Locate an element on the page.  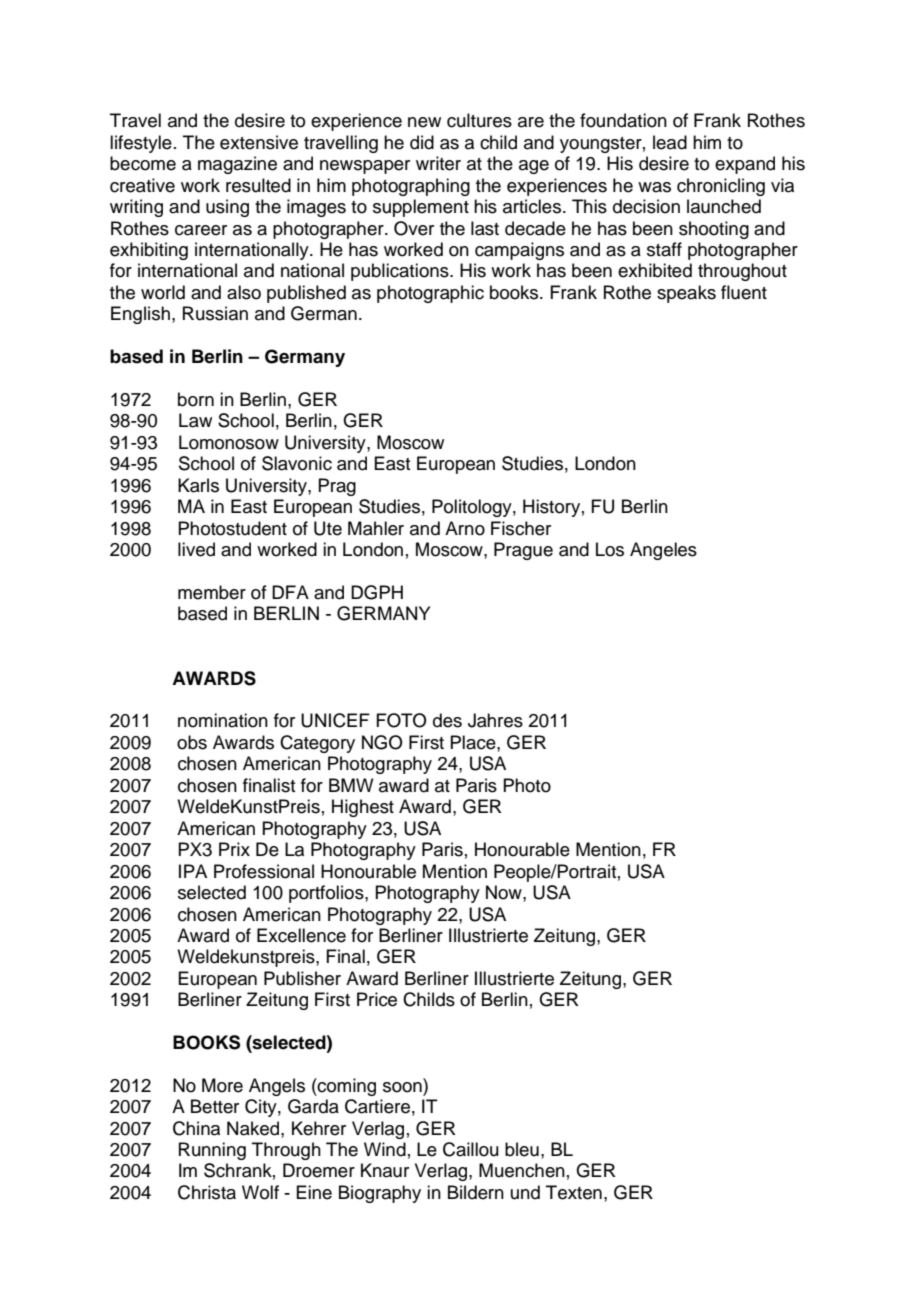
writer is located at coordinates (438, 163).
